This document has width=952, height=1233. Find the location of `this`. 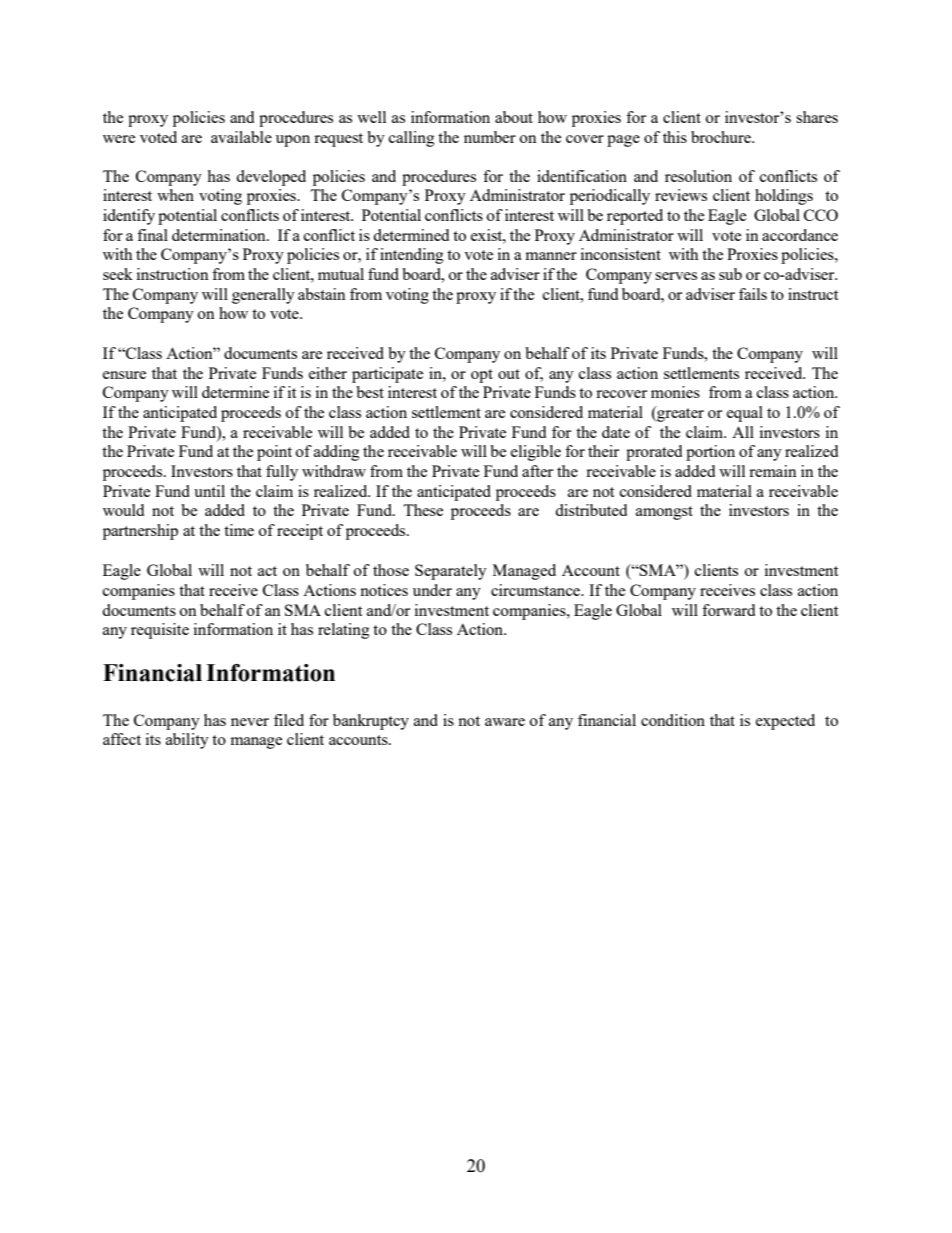

this is located at coordinates (675, 137).
